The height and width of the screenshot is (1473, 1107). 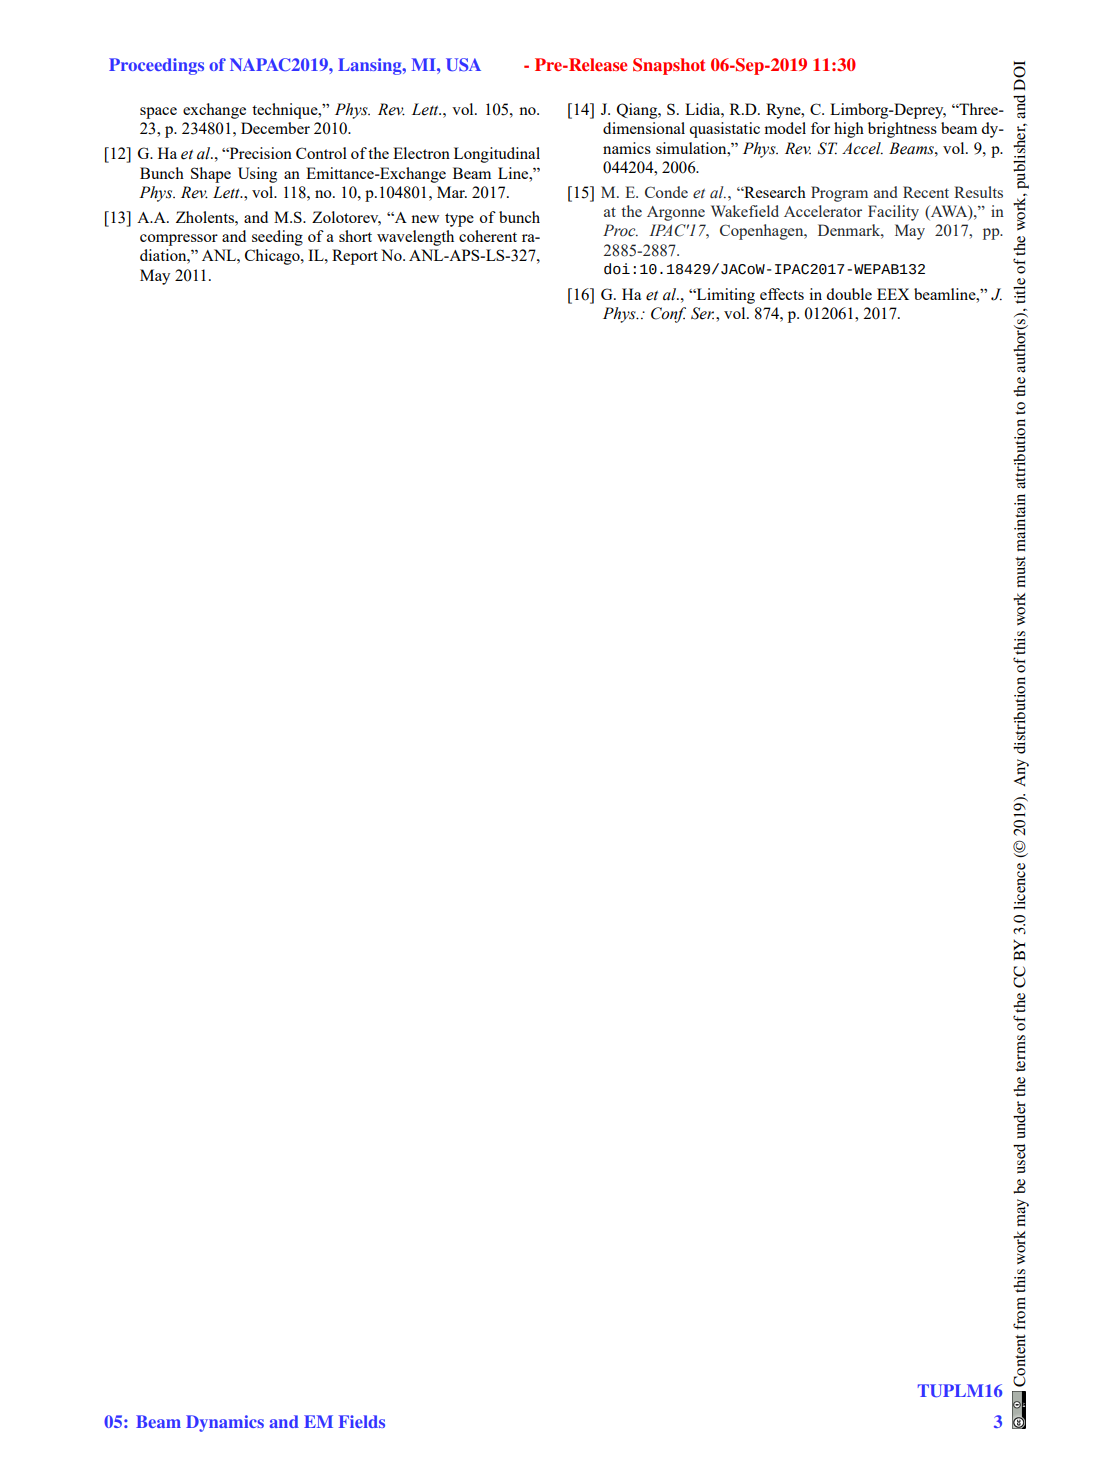 What do you see at coordinates (893, 213) in the screenshot?
I see `Facility` at bounding box center [893, 213].
